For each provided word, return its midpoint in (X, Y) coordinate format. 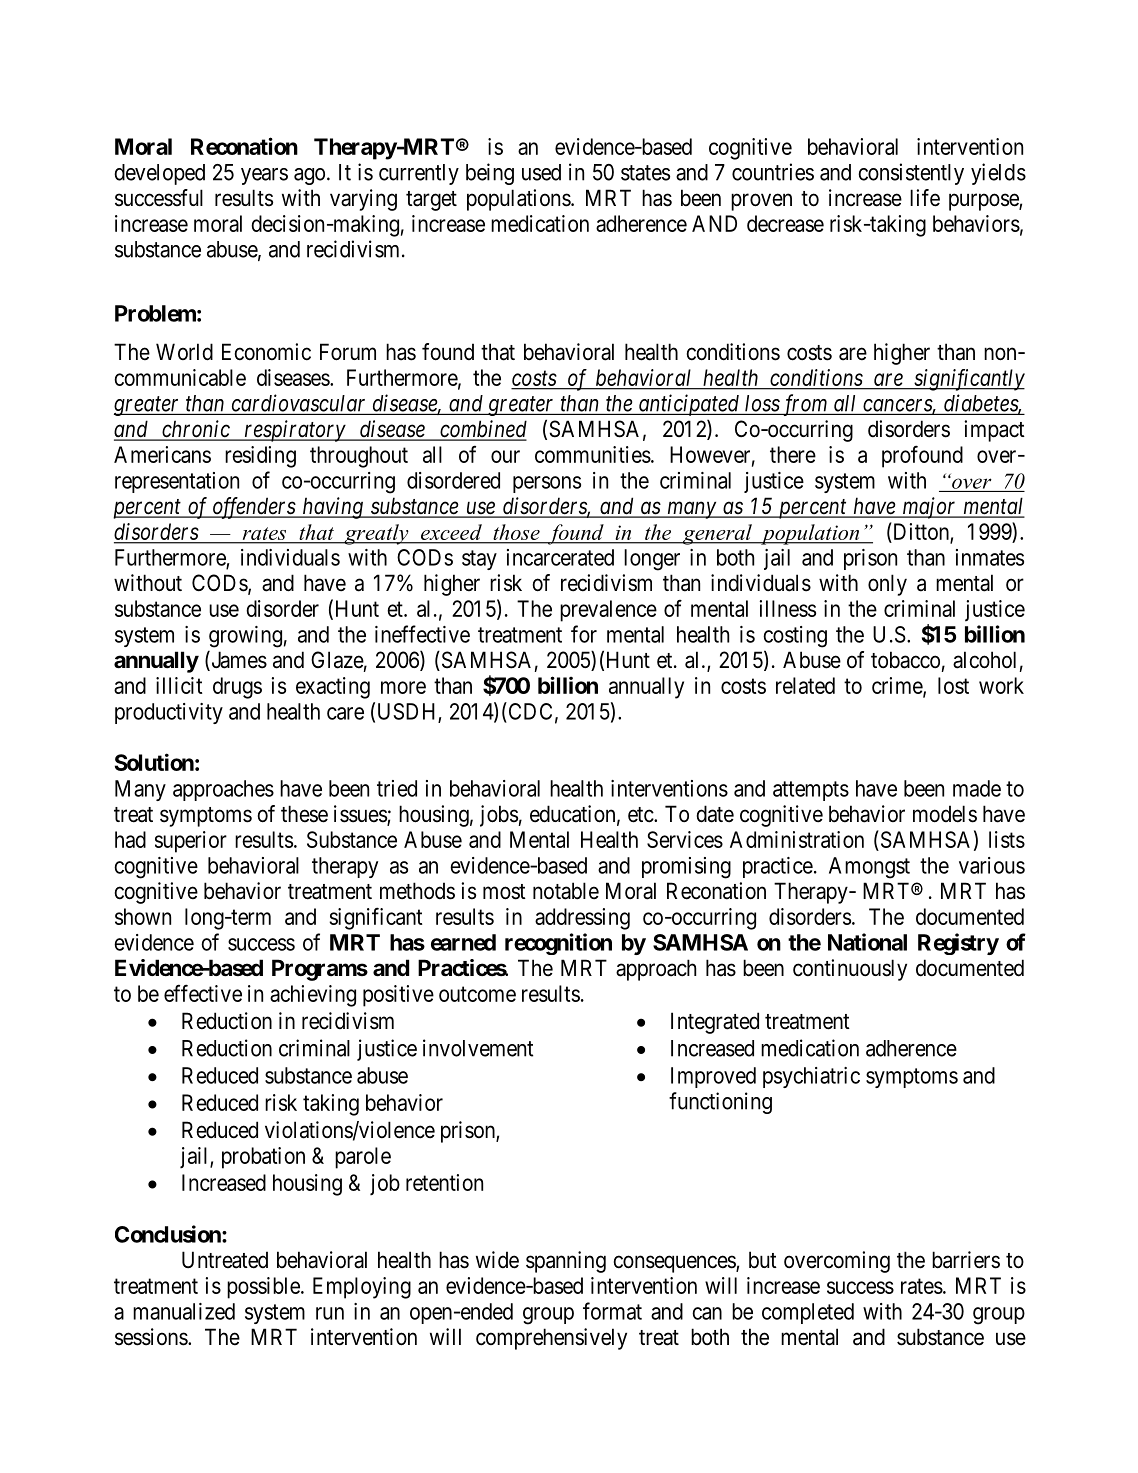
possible (264, 1288)
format (612, 1311)
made (977, 788)
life (925, 198)
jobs (499, 816)
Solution (154, 762)
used (541, 172)
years (264, 176)
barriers (966, 1260)
